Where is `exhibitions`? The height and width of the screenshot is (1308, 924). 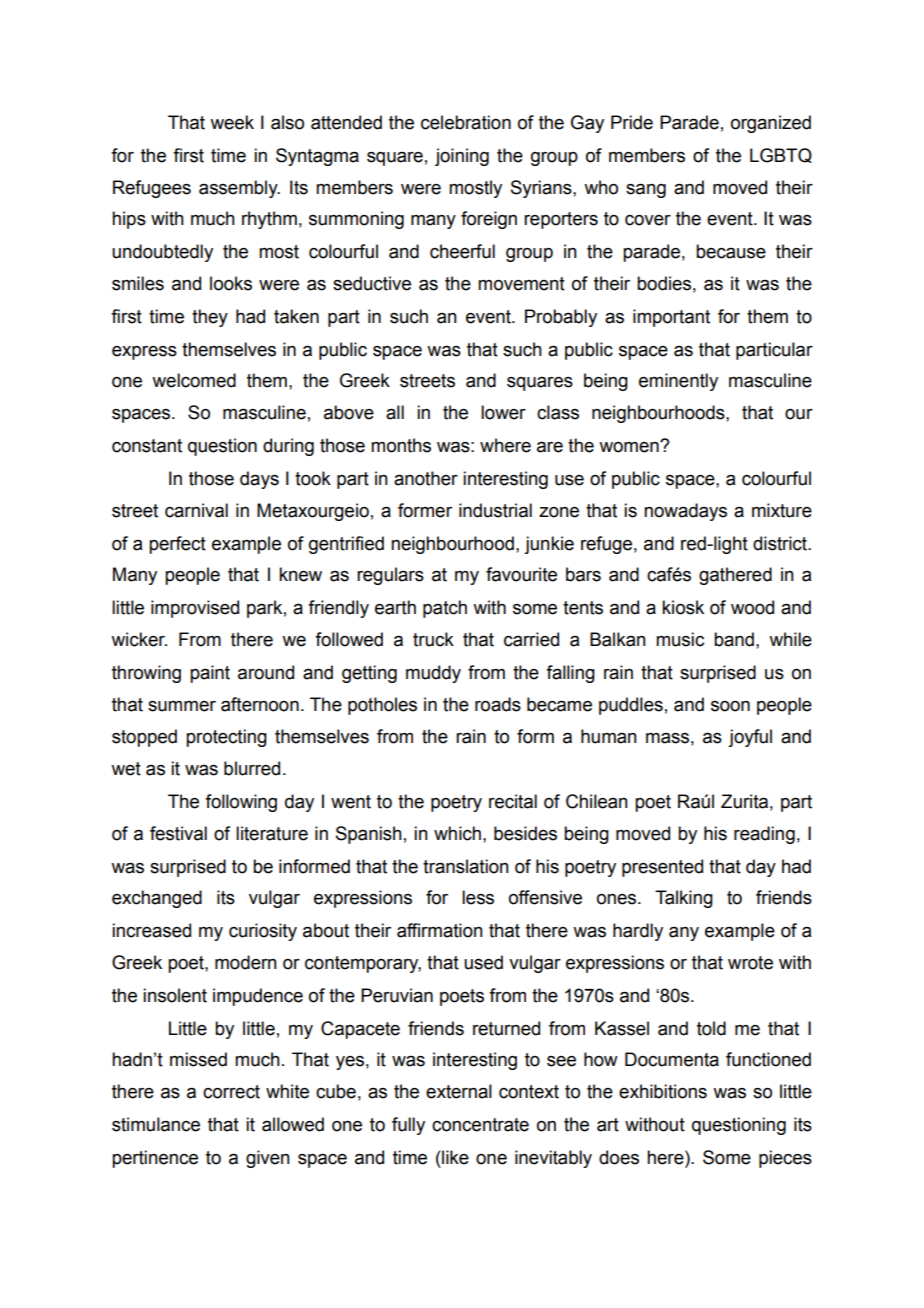
exhibitions is located at coordinates (663, 1091).
